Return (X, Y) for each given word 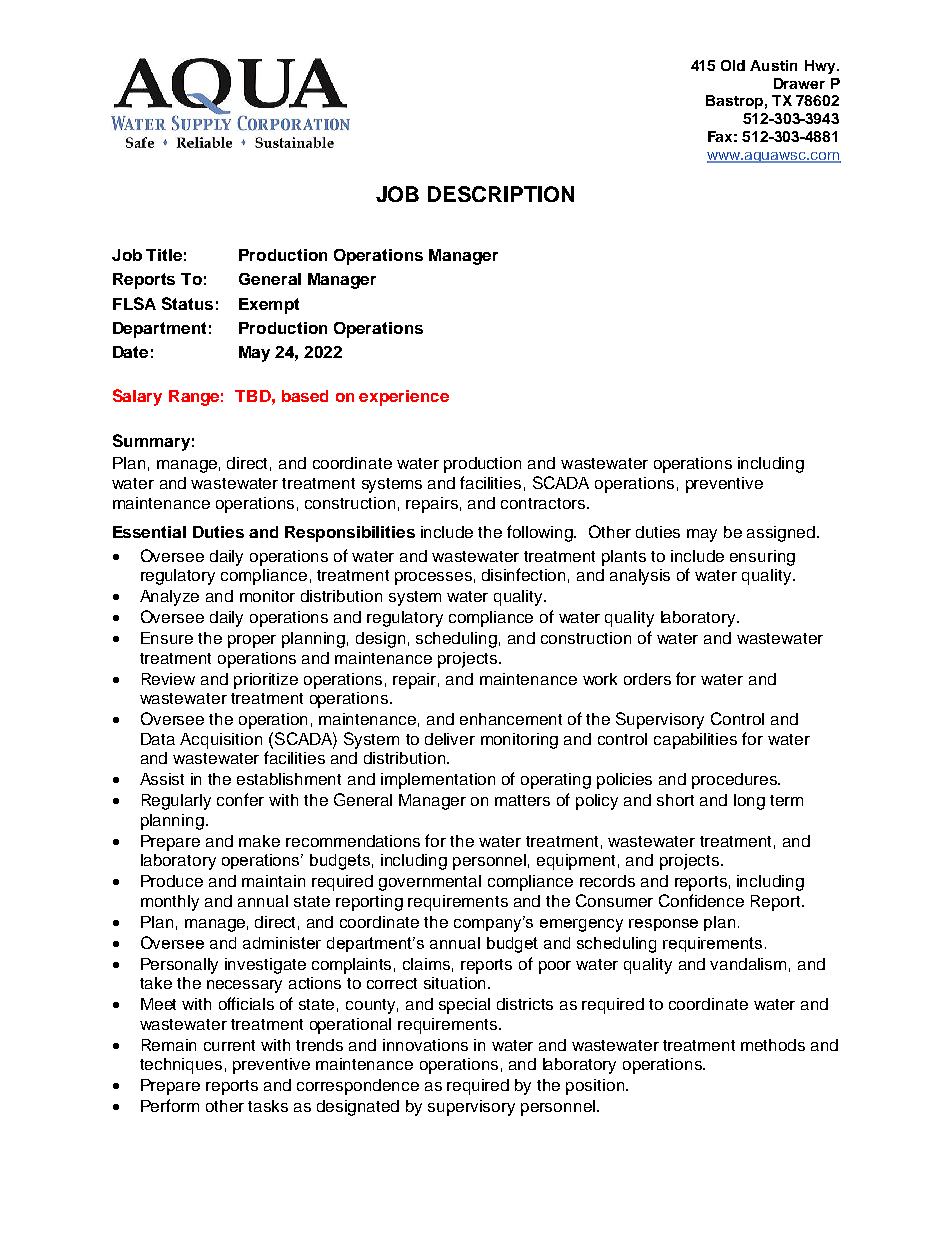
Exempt (269, 306)
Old (733, 65)
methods (773, 1045)
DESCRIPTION (501, 194)
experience (404, 398)
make (259, 841)
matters (522, 800)
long (749, 802)
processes (433, 578)
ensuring (762, 558)
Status (187, 303)
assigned (781, 534)
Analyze (169, 598)
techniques (181, 1066)
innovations (425, 1045)
